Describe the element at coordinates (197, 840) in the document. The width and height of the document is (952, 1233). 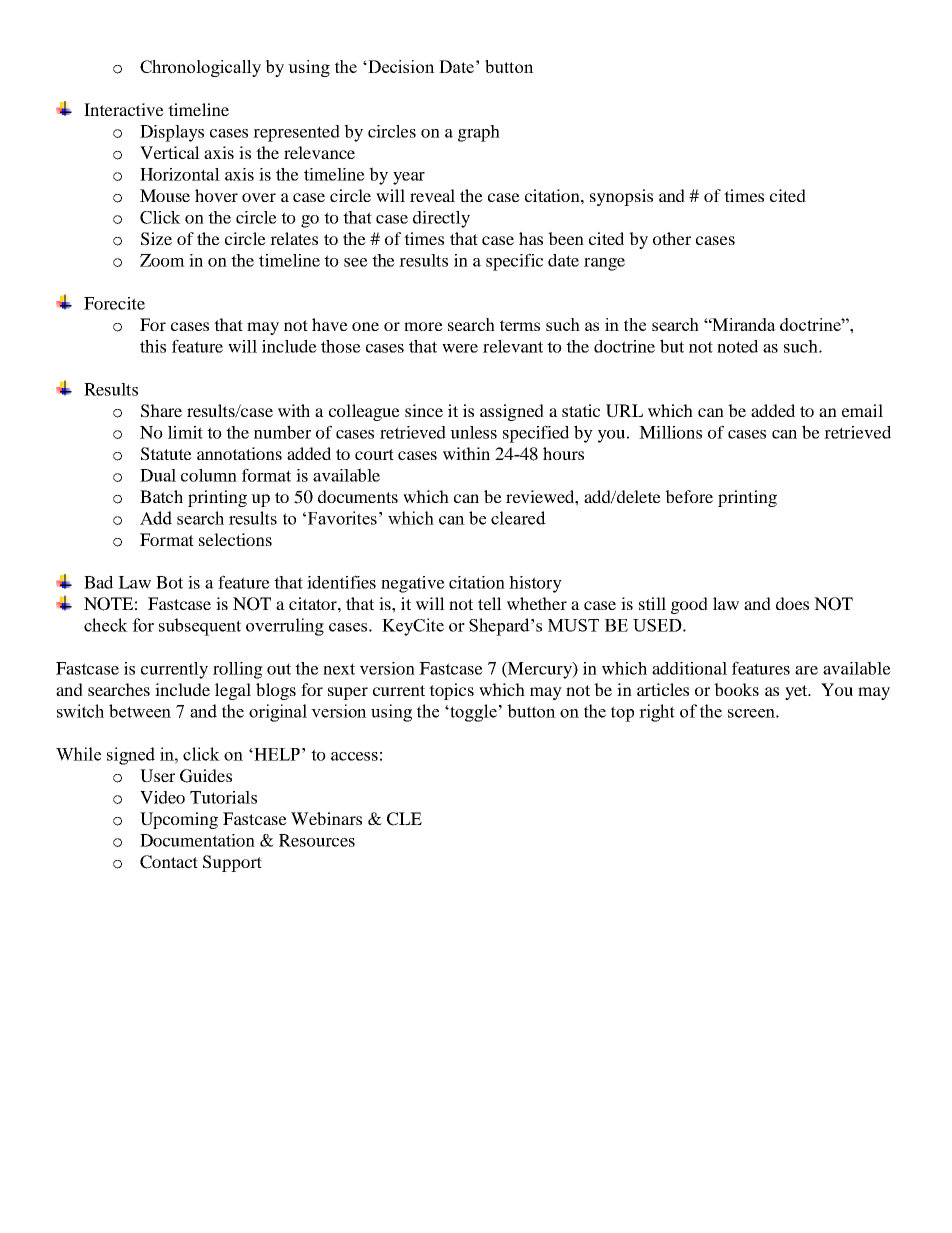
I see `Documentation` at that location.
